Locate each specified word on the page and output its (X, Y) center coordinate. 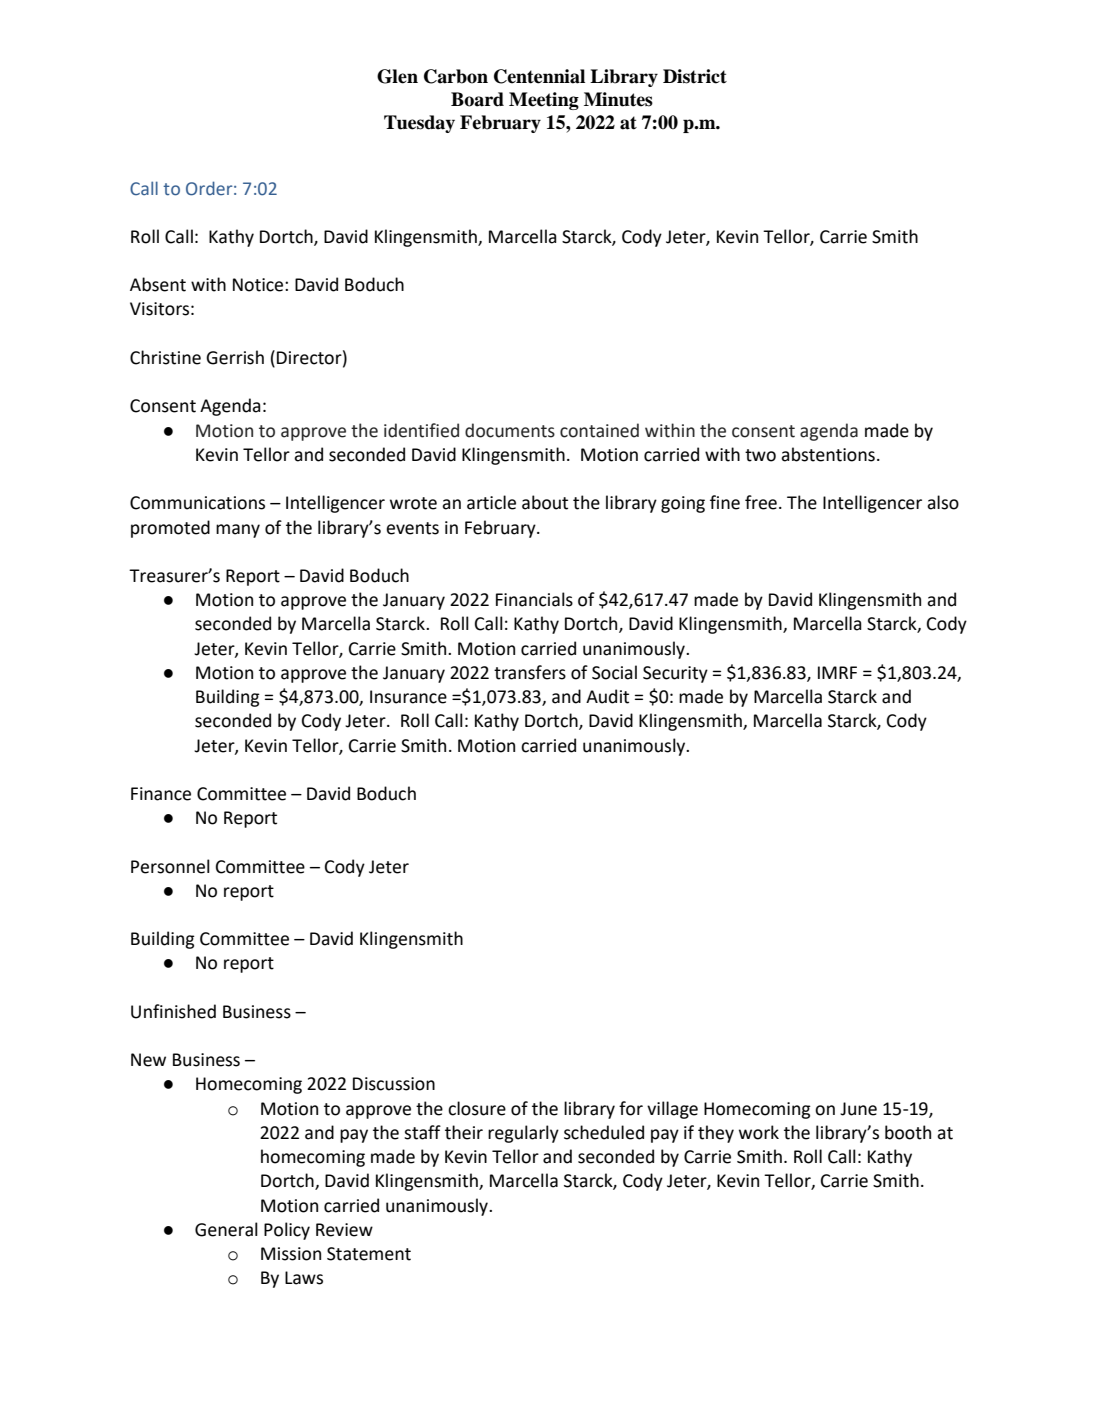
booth (908, 1132)
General (226, 1229)
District (695, 76)
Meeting (544, 101)
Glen (397, 76)
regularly (523, 1134)
